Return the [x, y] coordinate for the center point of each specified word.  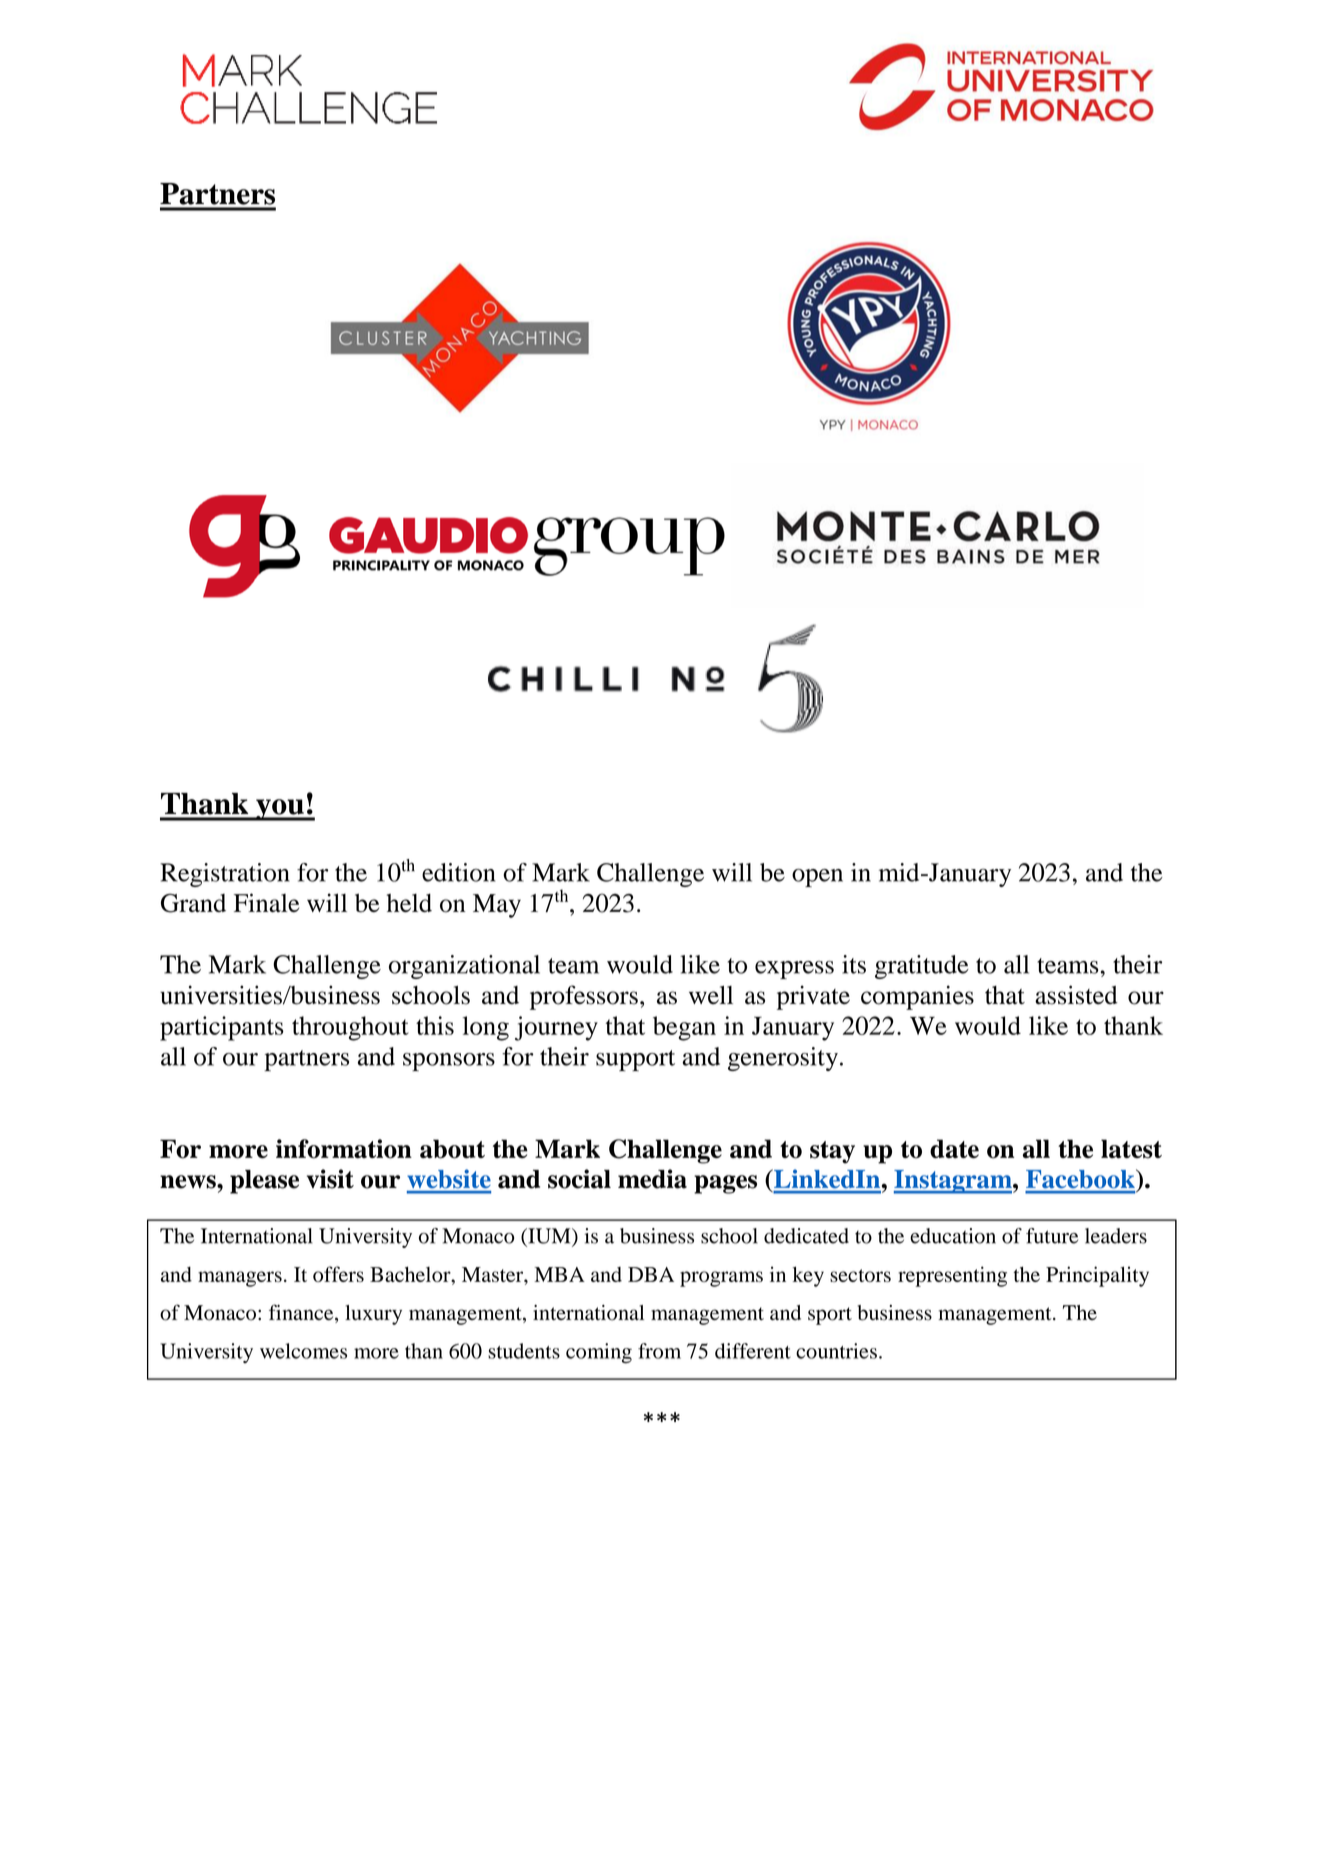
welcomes [303, 1351]
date [954, 1149]
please [264, 1182]
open [817, 878]
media [652, 1179]
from [659, 1351]
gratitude [922, 967]
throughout [350, 1028]
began [684, 1028]
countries [836, 1351]
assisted [1076, 995]
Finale [266, 902]
